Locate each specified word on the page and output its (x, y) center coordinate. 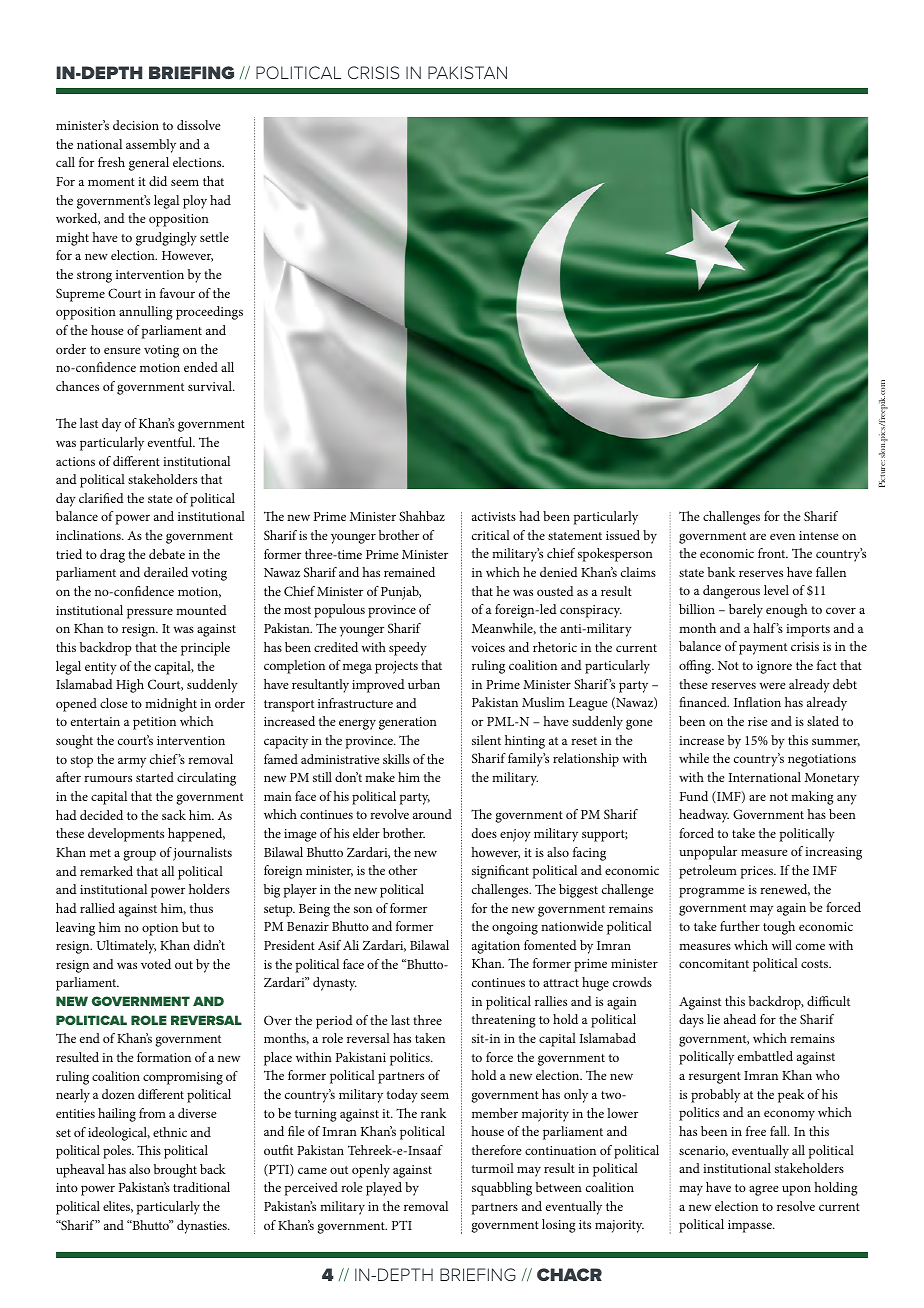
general (149, 164)
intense (819, 535)
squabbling (502, 1189)
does (484, 833)
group (140, 855)
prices (758, 872)
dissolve (199, 125)
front (773, 553)
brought (175, 1171)
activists (494, 516)
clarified (101, 498)
